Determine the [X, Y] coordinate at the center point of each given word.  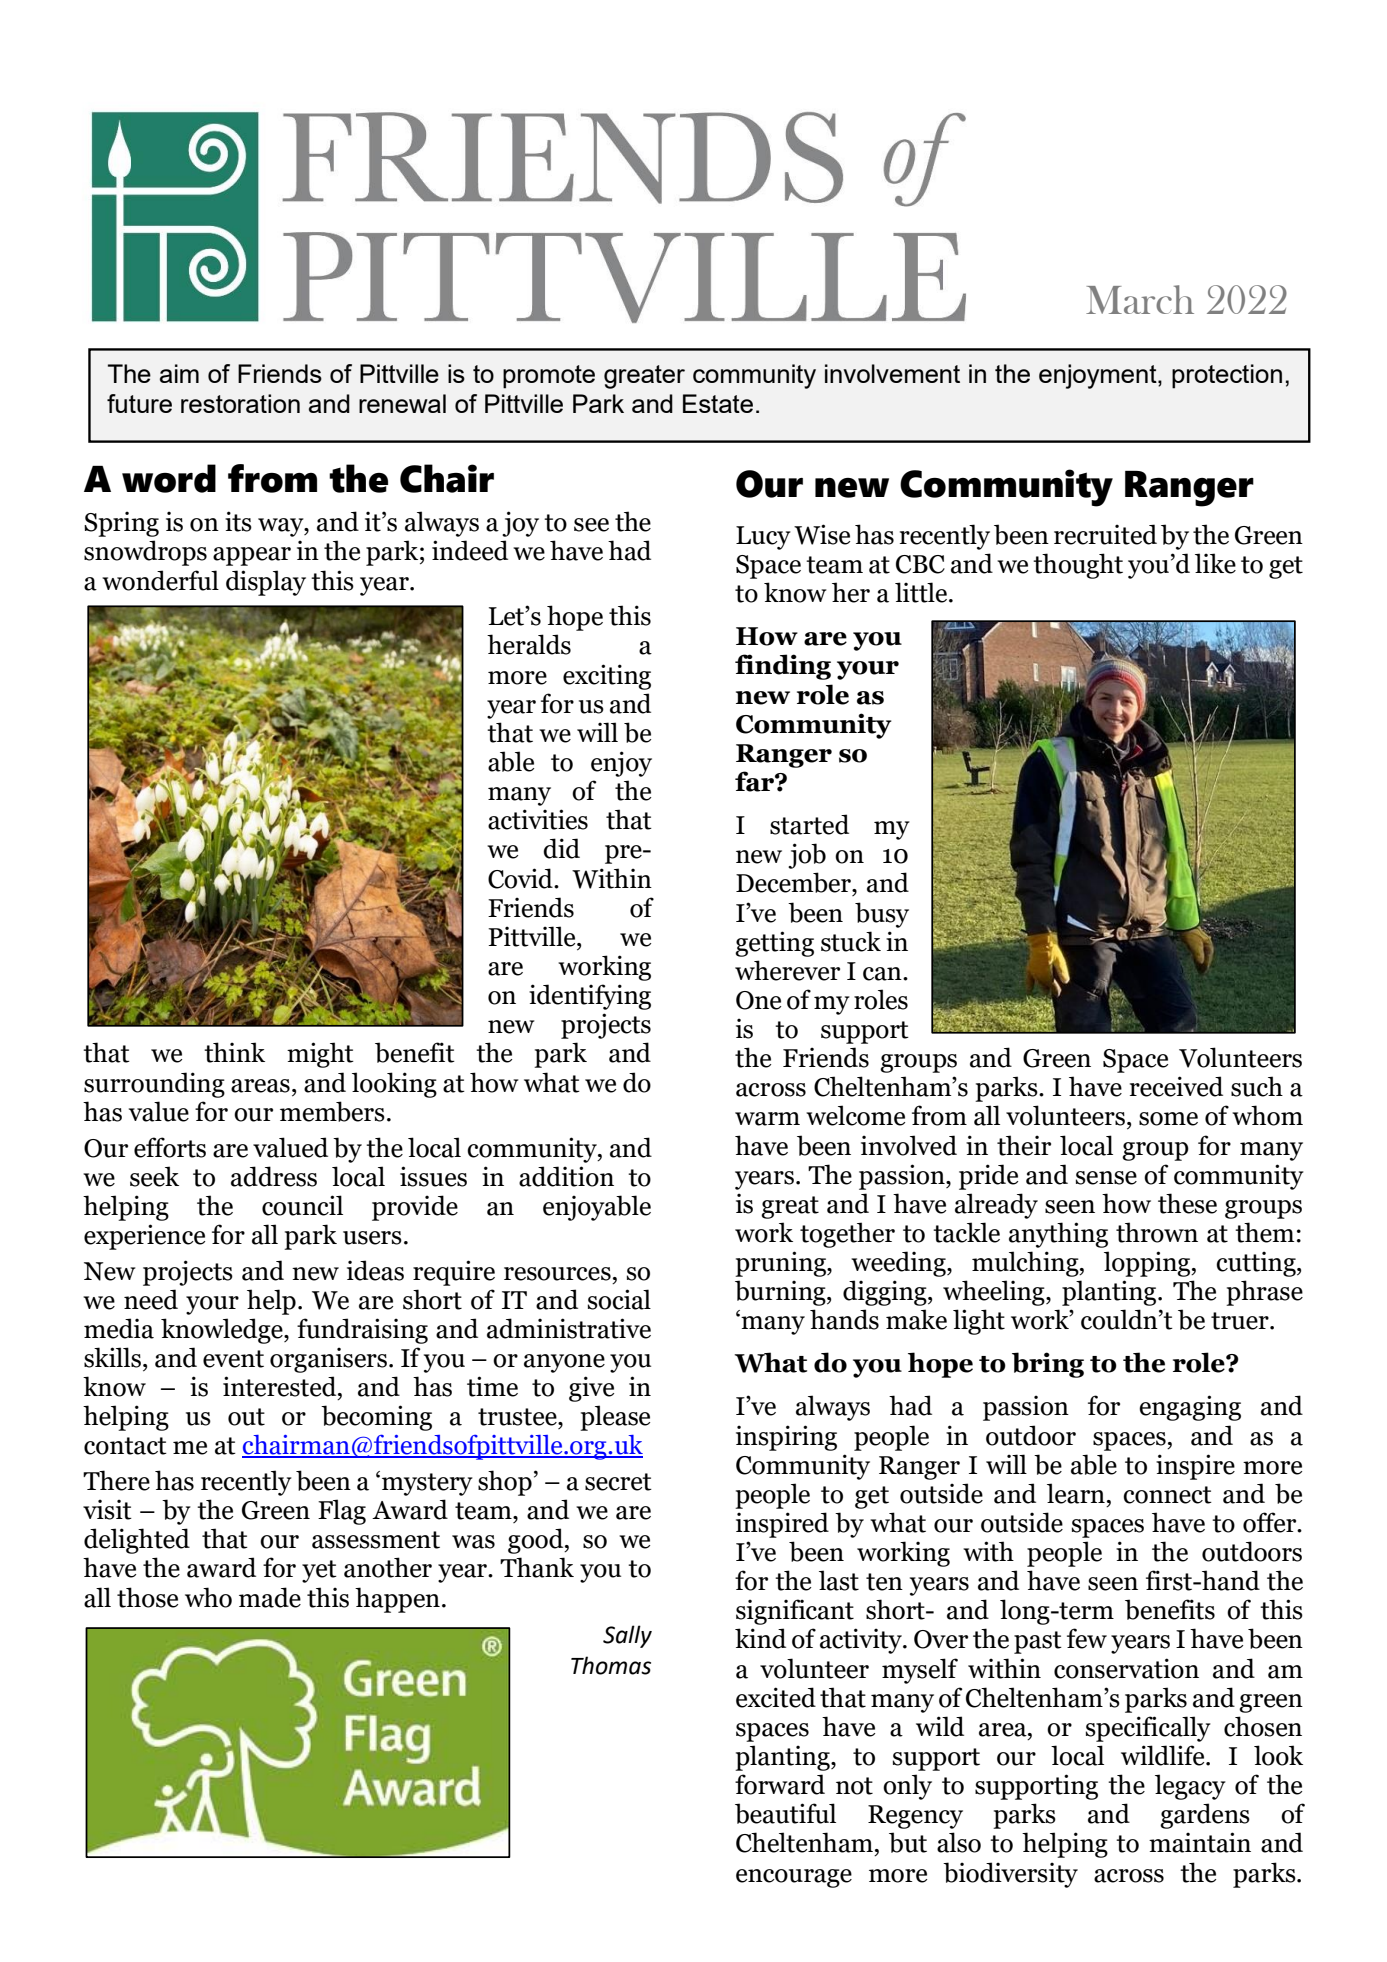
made [270, 1597]
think [234, 1052]
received [1176, 1086]
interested [281, 1386]
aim [179, 373]
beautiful [785, 1813]
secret [618, 1482]
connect [1167, 1495]
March [1140, 299]
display [266, 583]
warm [767, 1119]
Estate [718, 403]
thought [1078, 566]
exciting [607, 677]
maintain [1200, 1842]
